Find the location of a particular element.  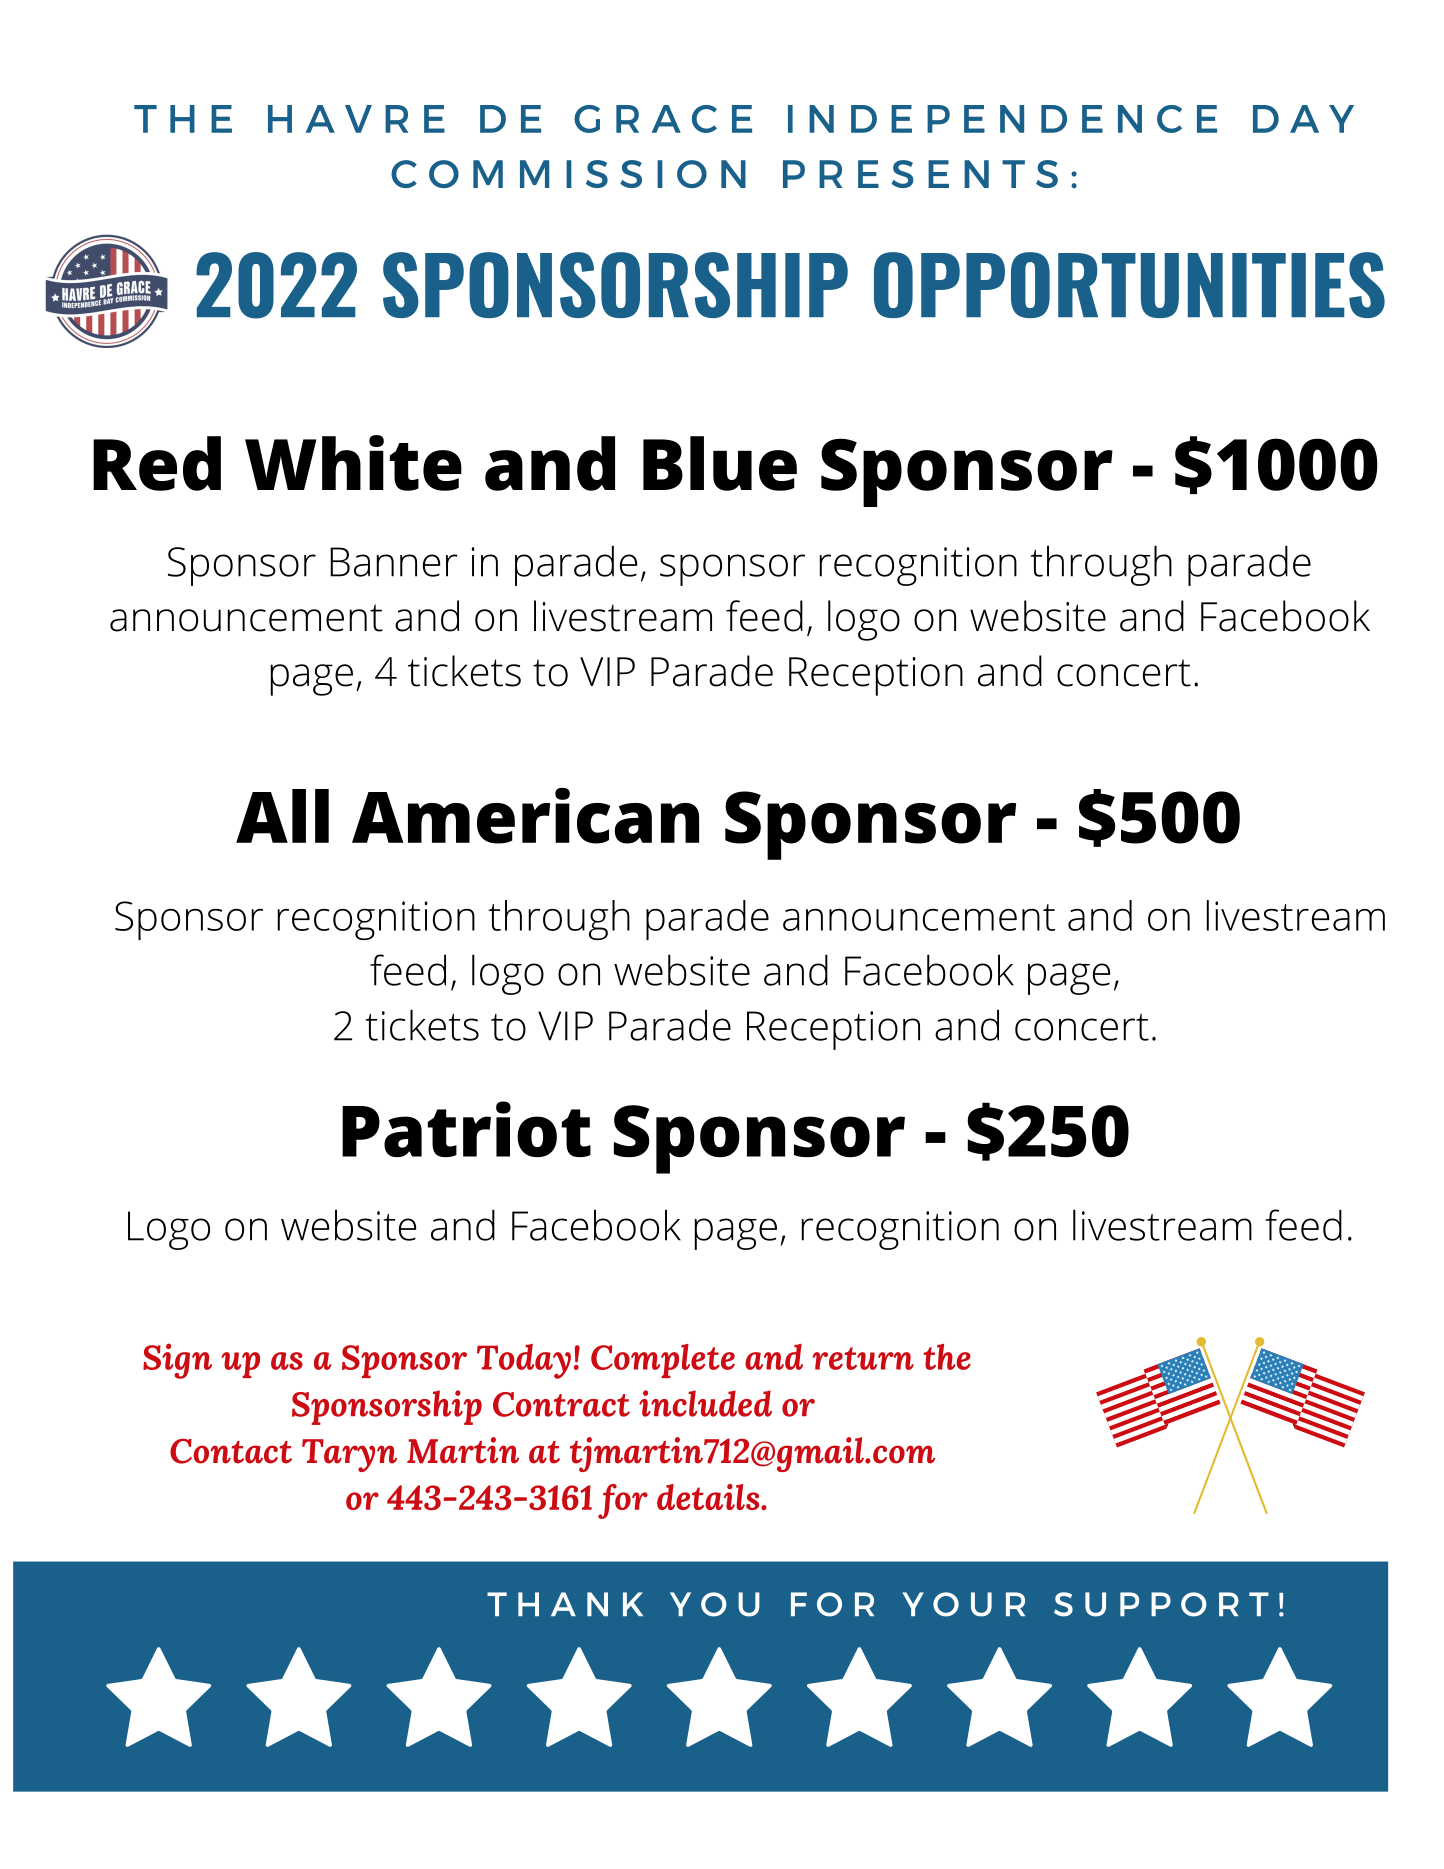

OPPORTUNITIES is located at coordinates (1129, 285).
